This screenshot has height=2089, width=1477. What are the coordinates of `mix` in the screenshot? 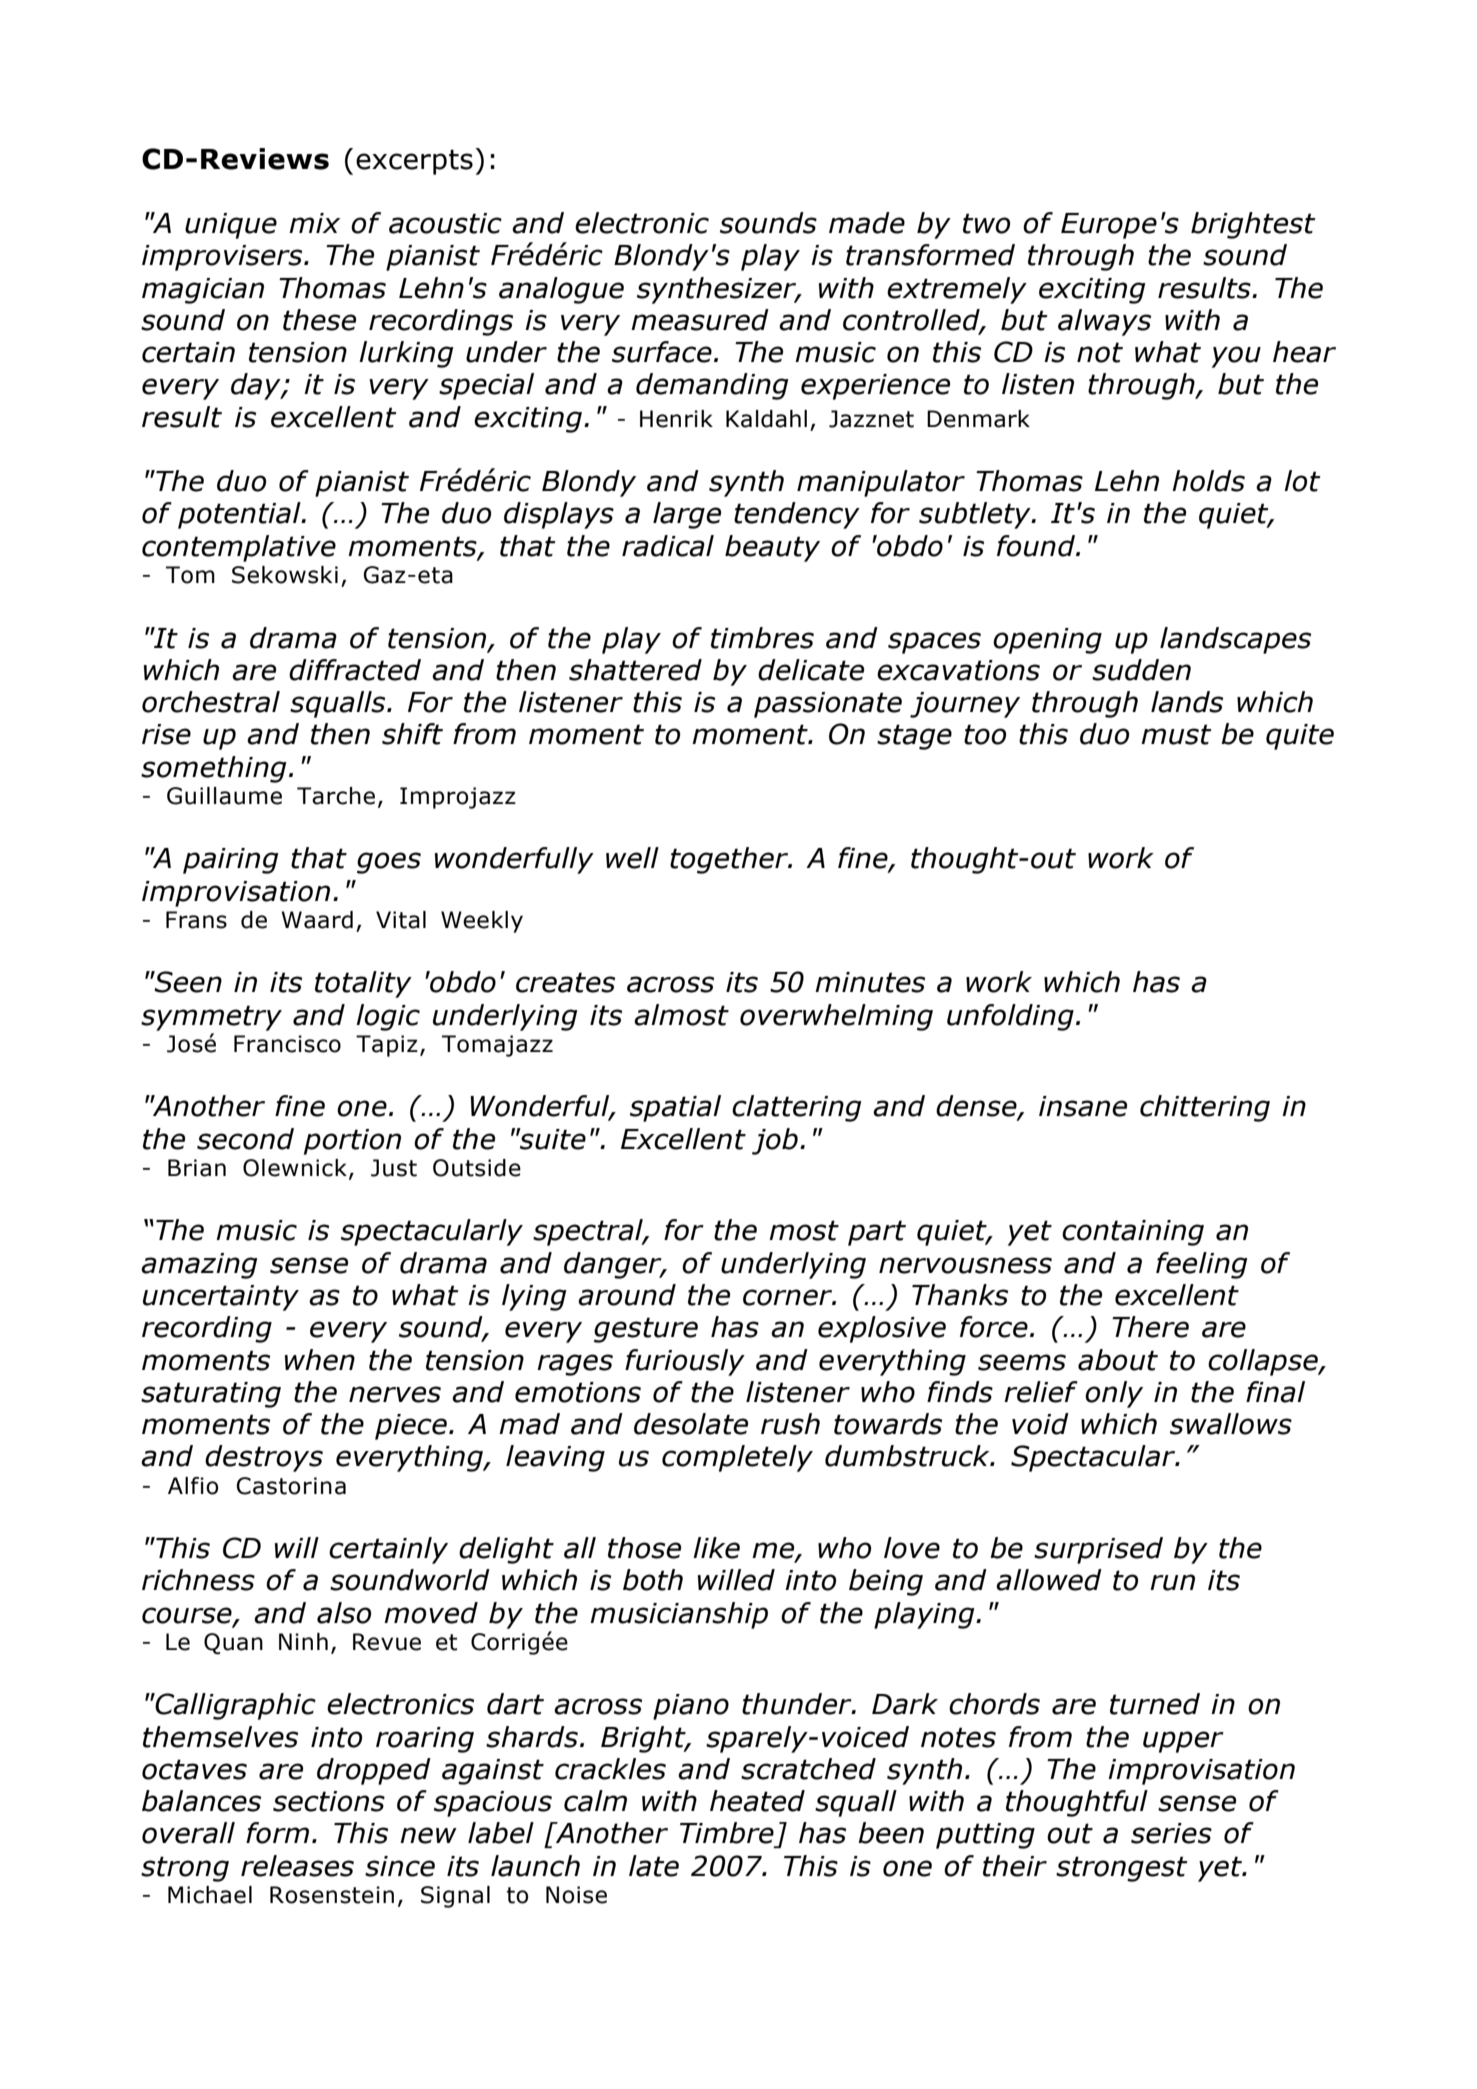 It's located at (314, 223).
